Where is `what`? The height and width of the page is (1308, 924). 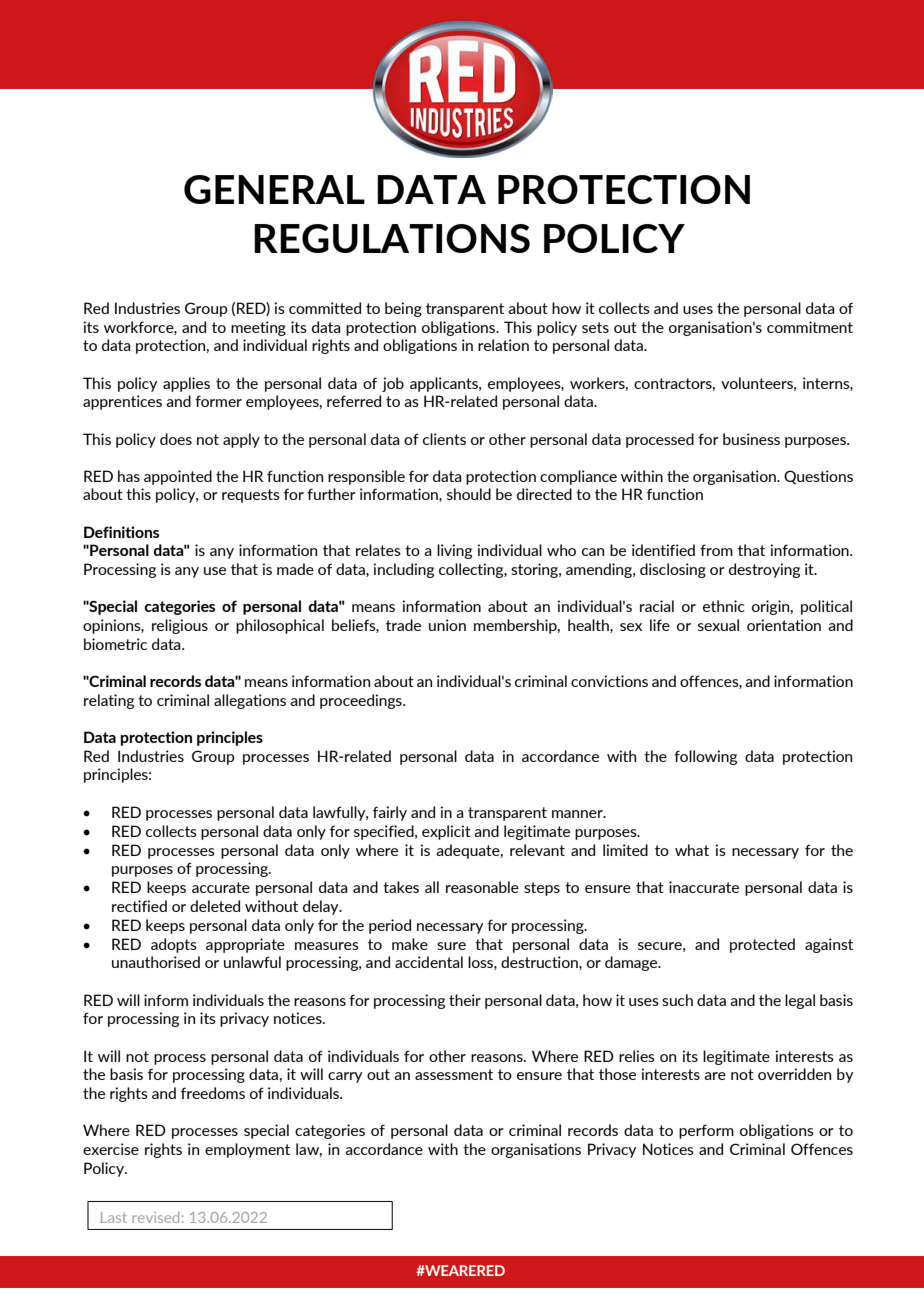 what is located at coordinates (692, 850).
